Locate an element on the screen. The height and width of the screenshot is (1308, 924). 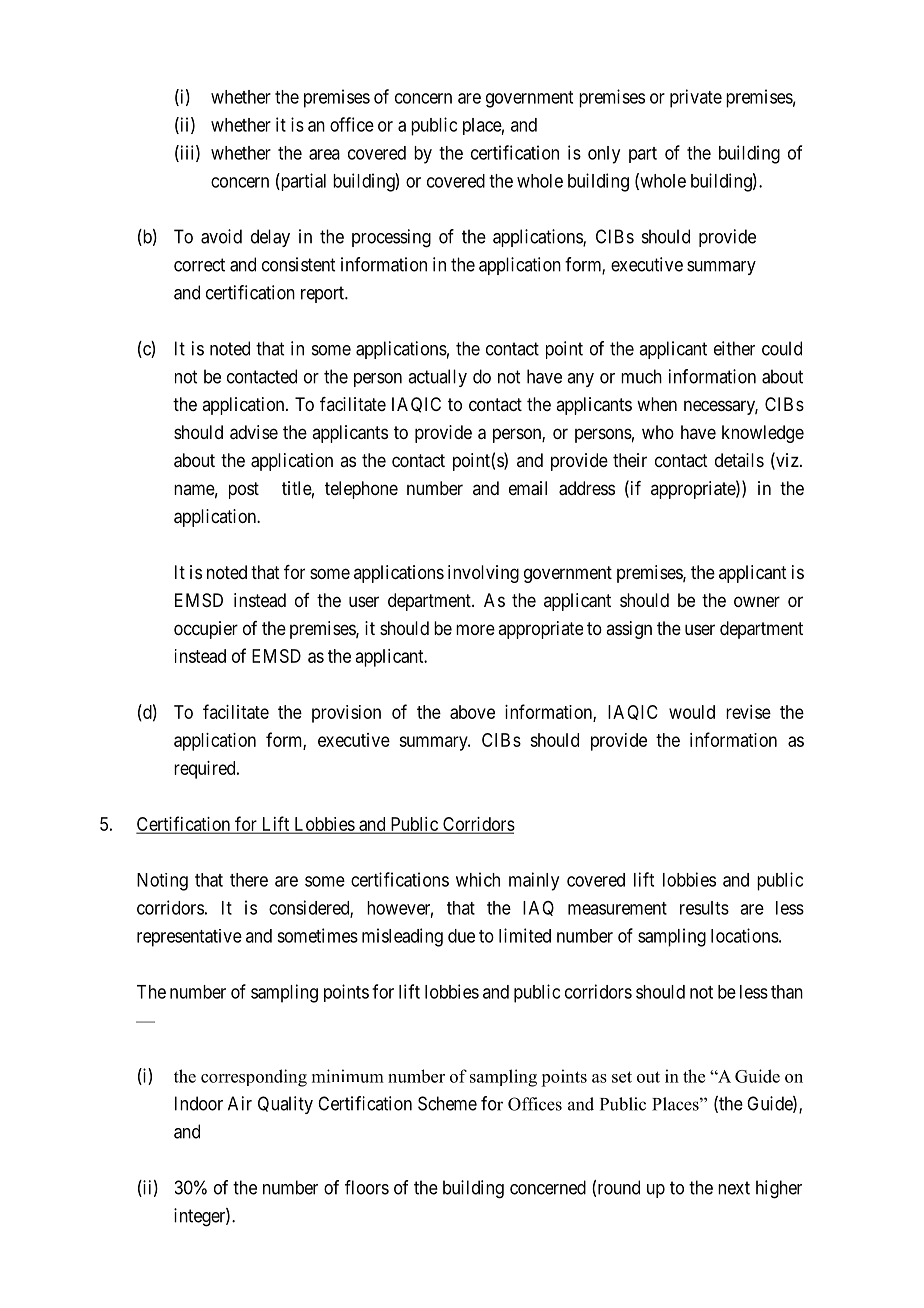
only is located at coordinates (604, 155).
